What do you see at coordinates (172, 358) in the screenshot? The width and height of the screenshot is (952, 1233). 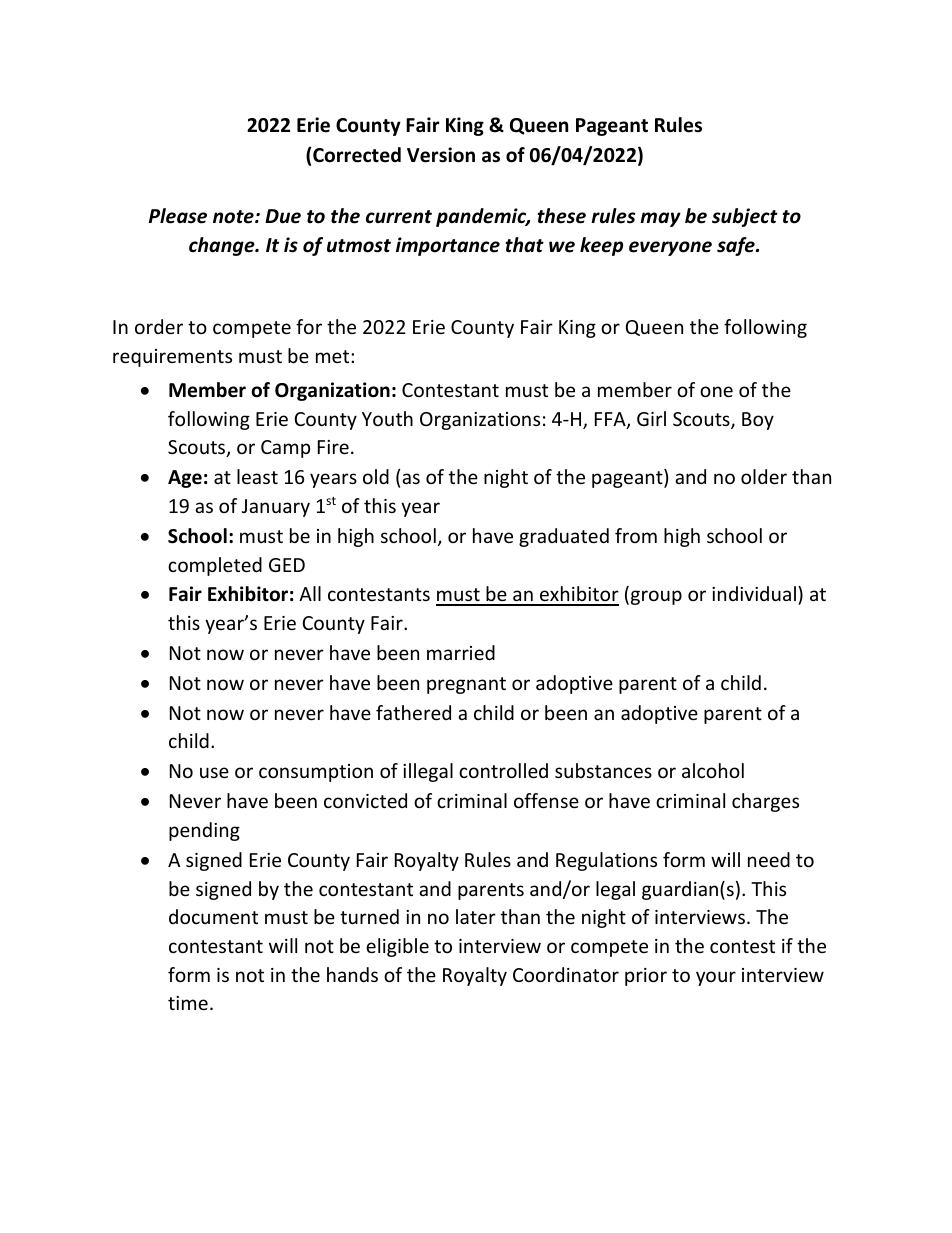 I see `requirements` at bounding box center [172, 358].
